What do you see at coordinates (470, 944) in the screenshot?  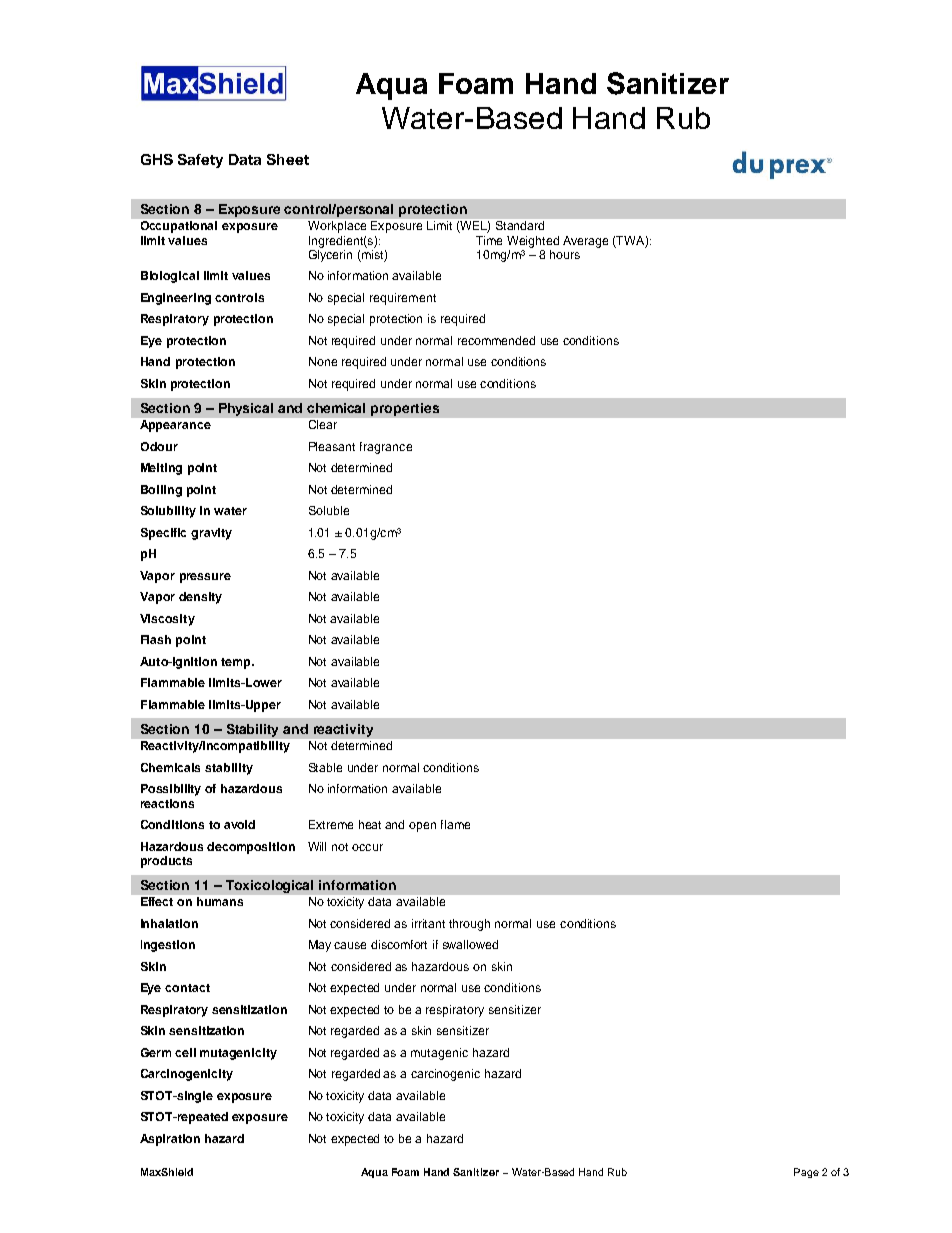 I see `swallowed` at bounding box center [470, 944].
